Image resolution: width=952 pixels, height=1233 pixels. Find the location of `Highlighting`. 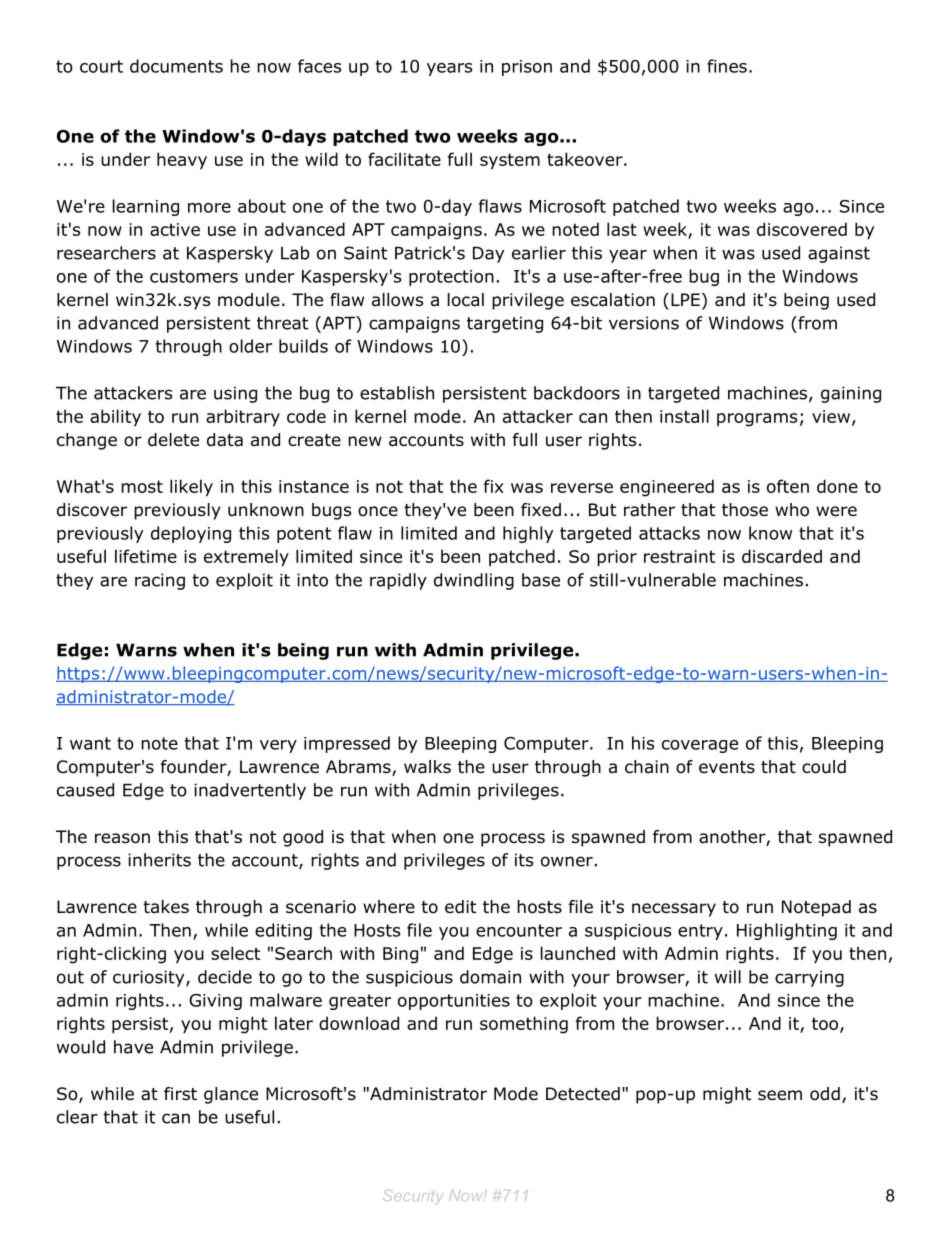

Highlighting is located at coordinates (787, 931).
